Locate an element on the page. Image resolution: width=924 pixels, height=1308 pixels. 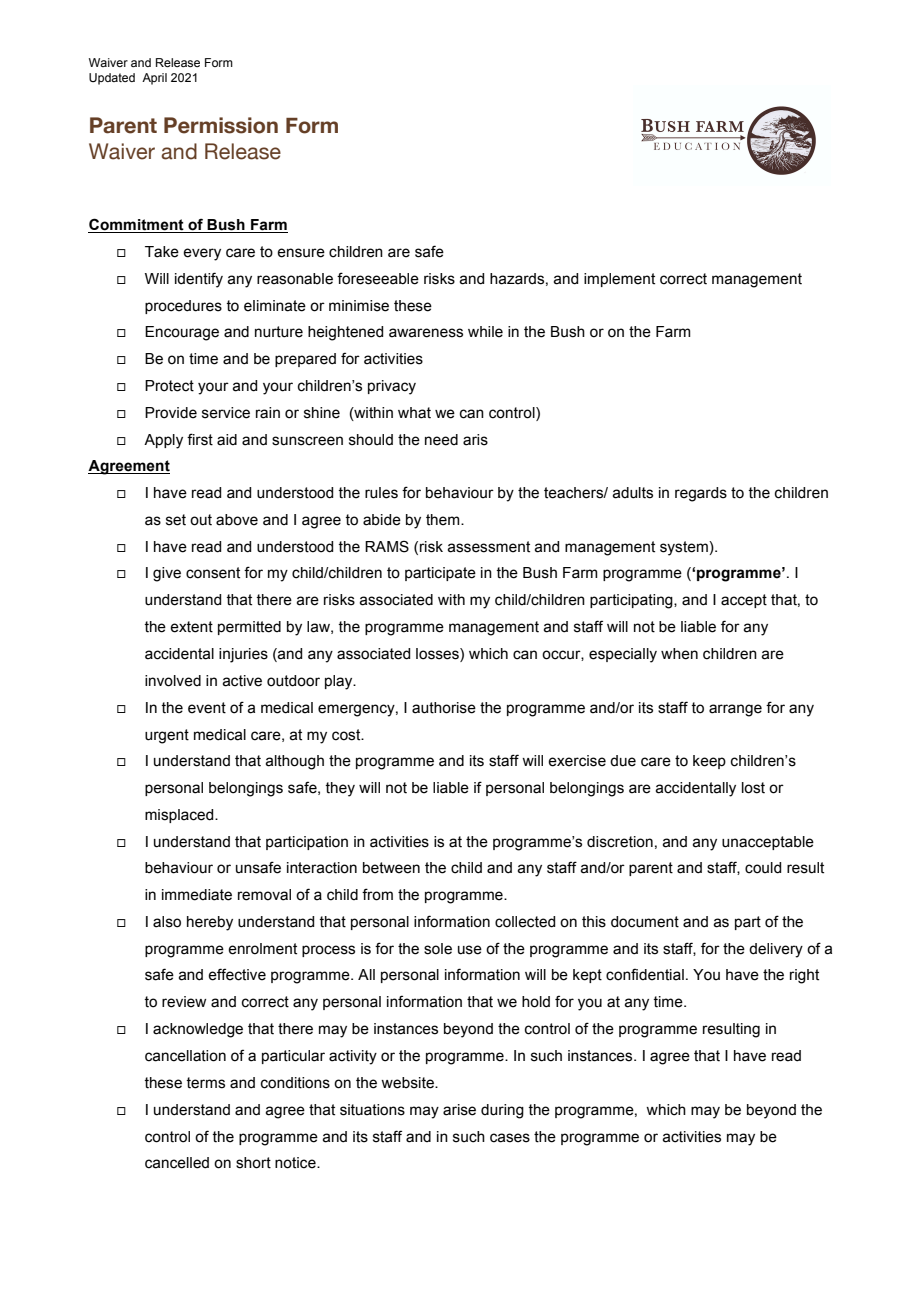
regards is located at coordinates (701, 494).
